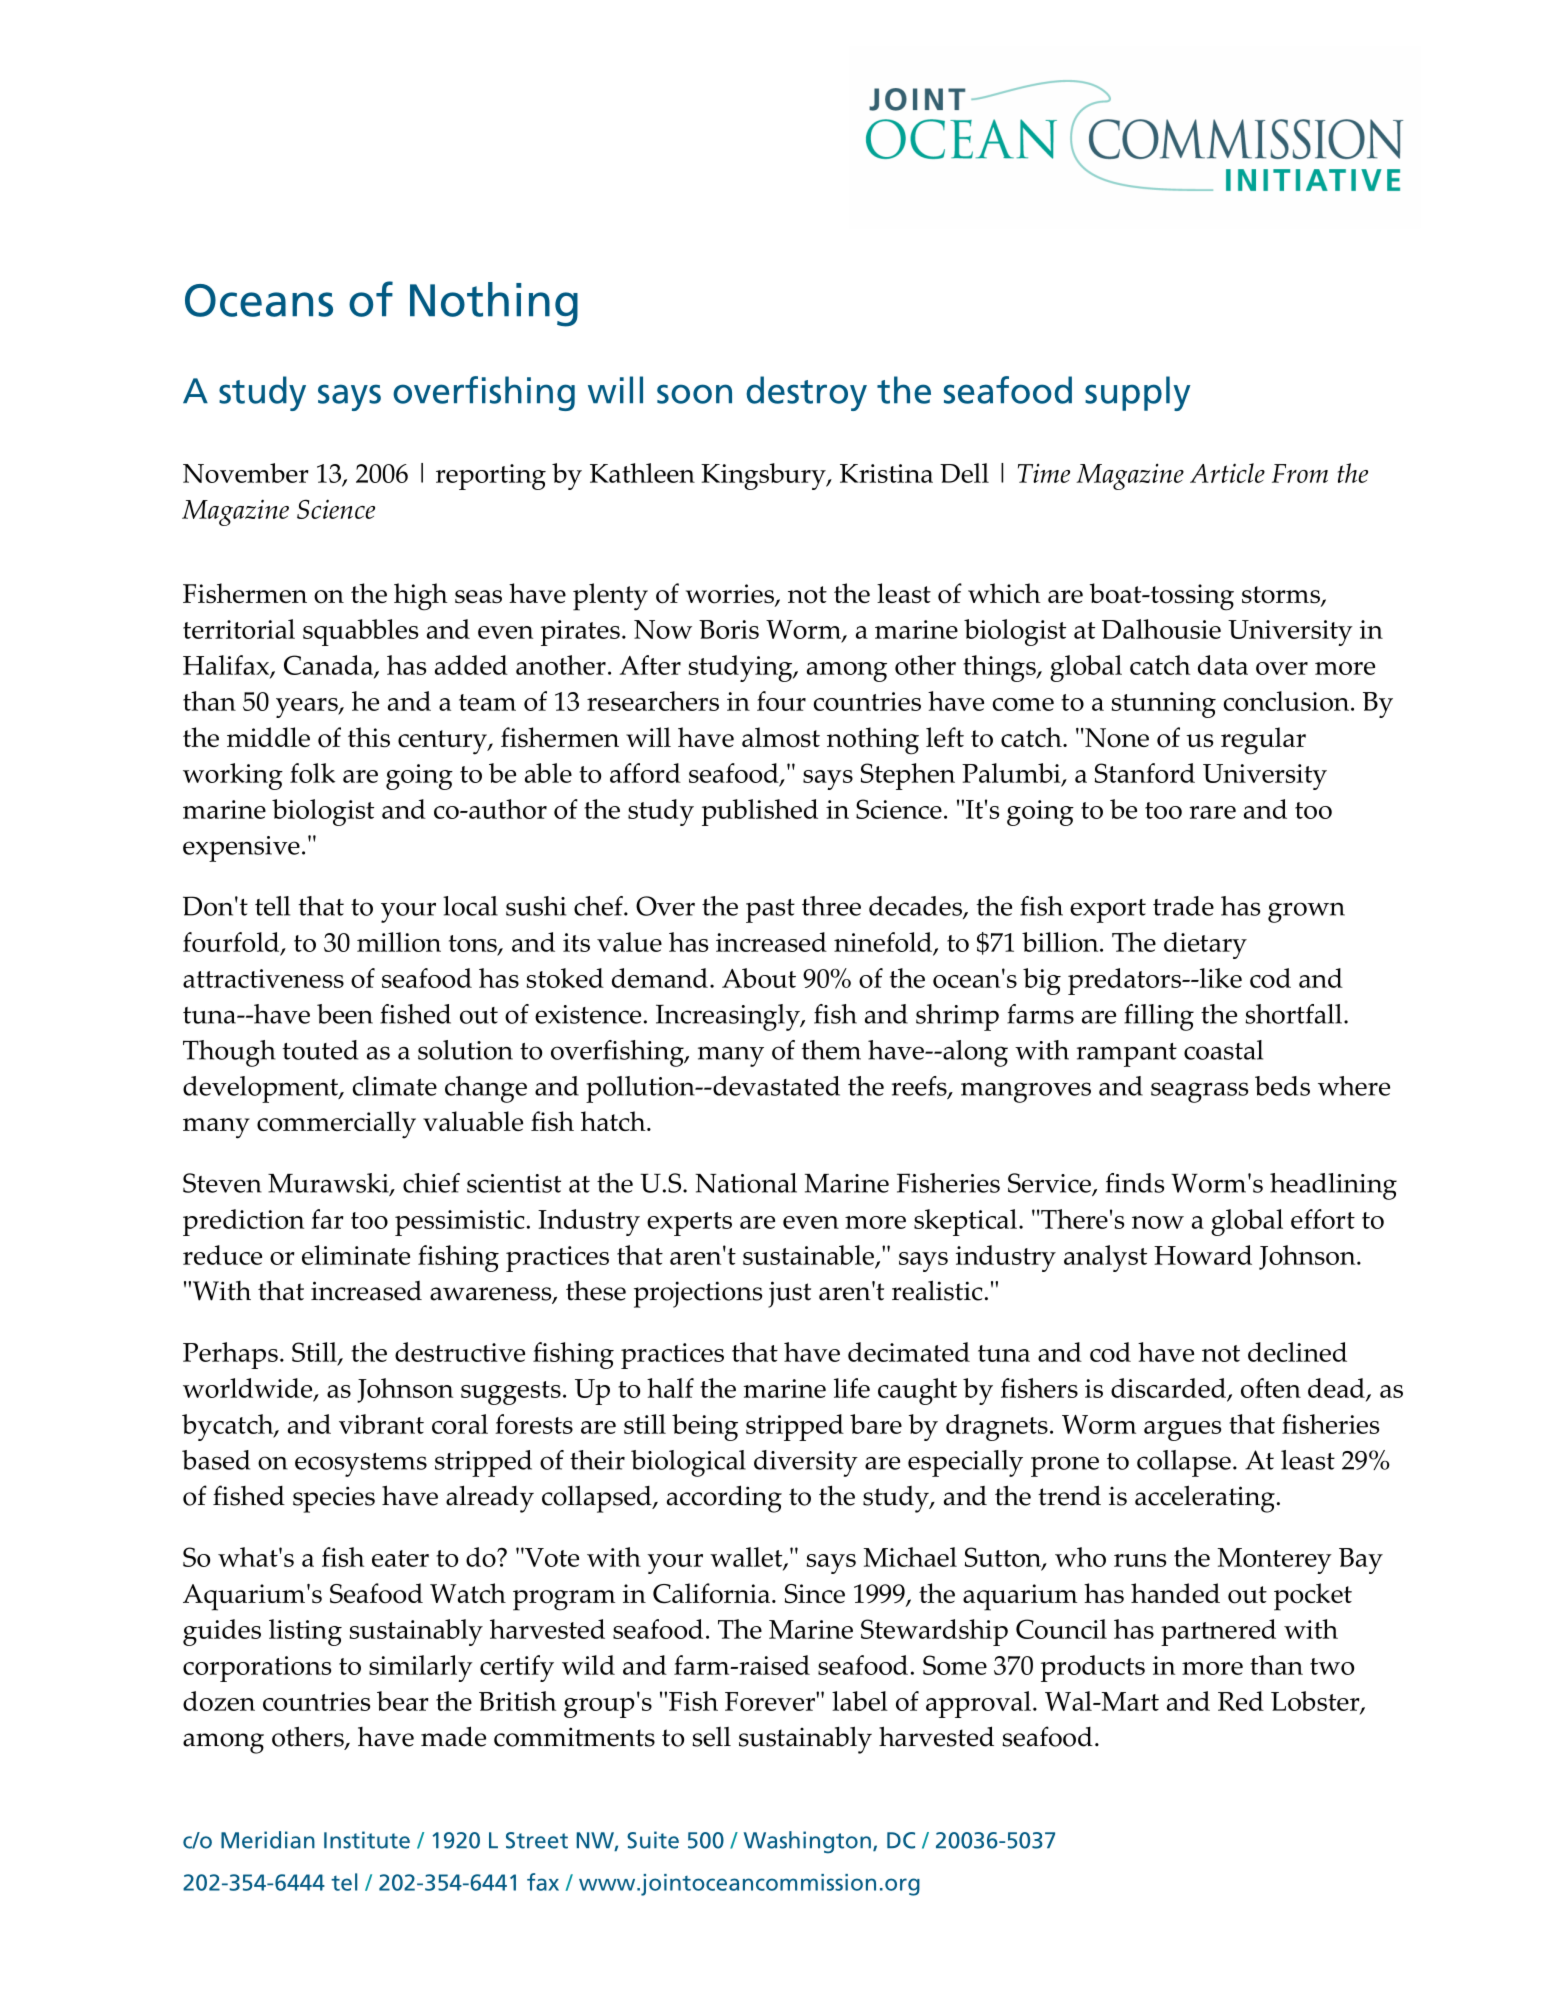  What do you see at coordinates (1297, 1352) in the screenshot?
I see `declined` at bounding box center [1297, 1352].
